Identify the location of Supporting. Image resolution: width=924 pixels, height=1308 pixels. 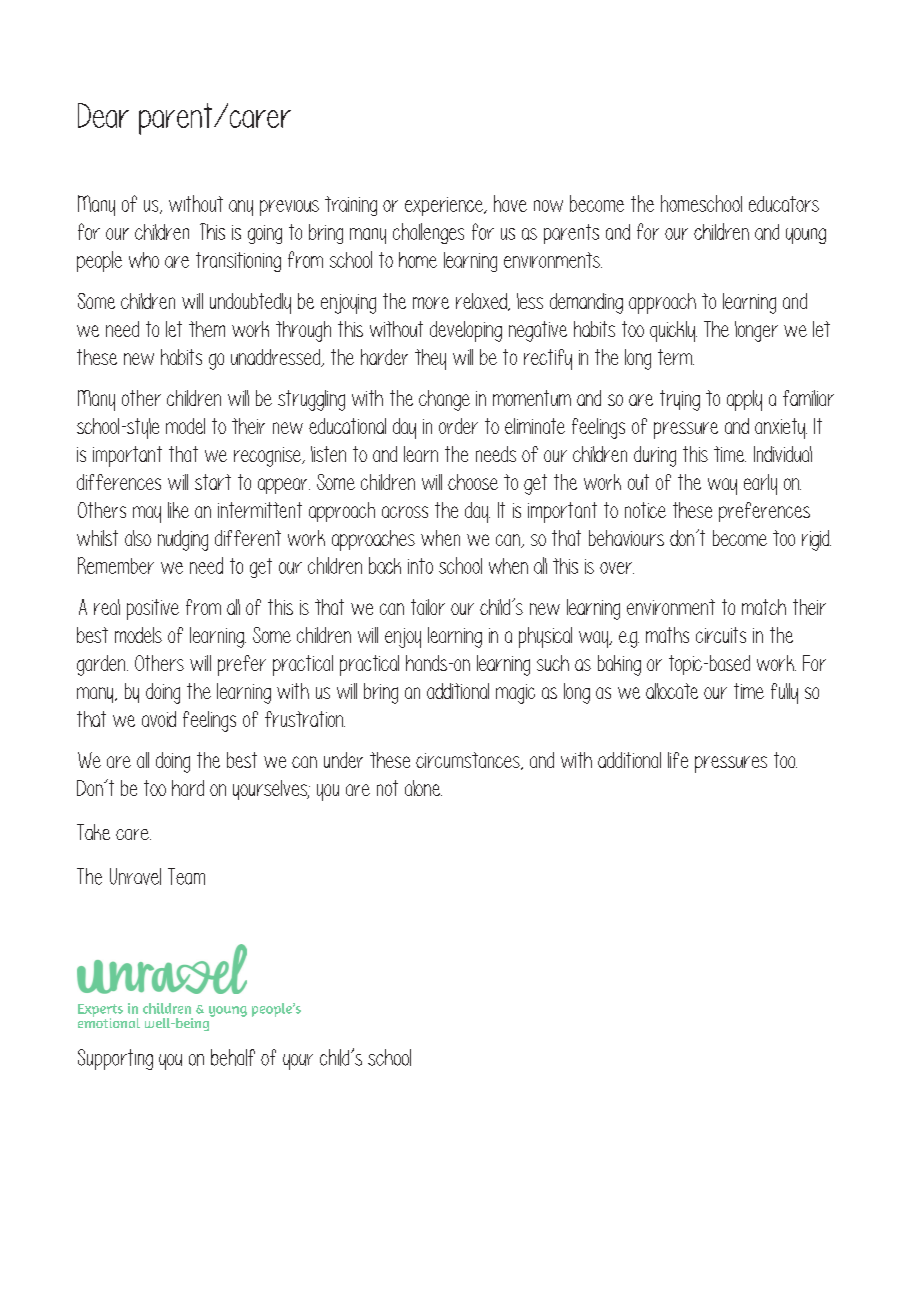
(115, 1059).
